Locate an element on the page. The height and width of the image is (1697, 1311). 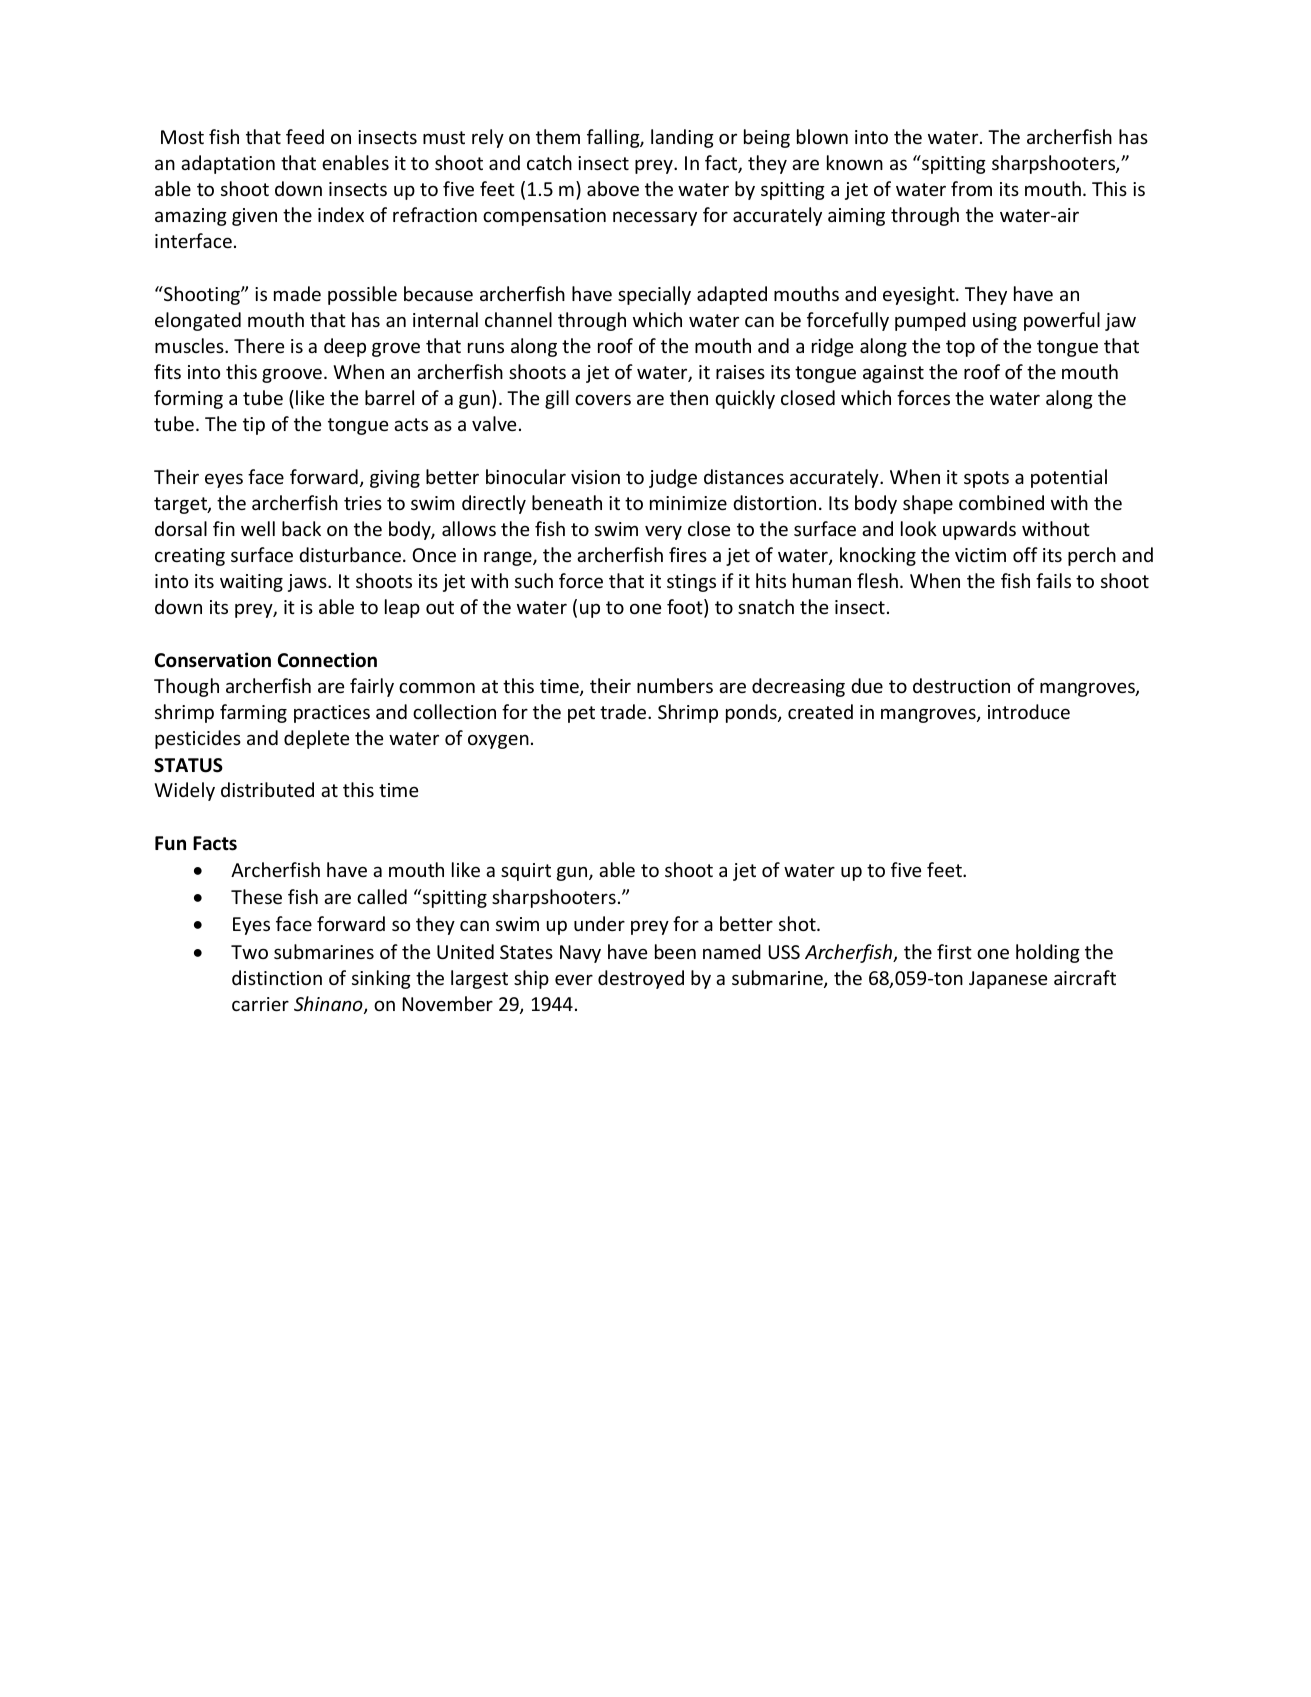
adaptation is located at coordinates (228, 164).
